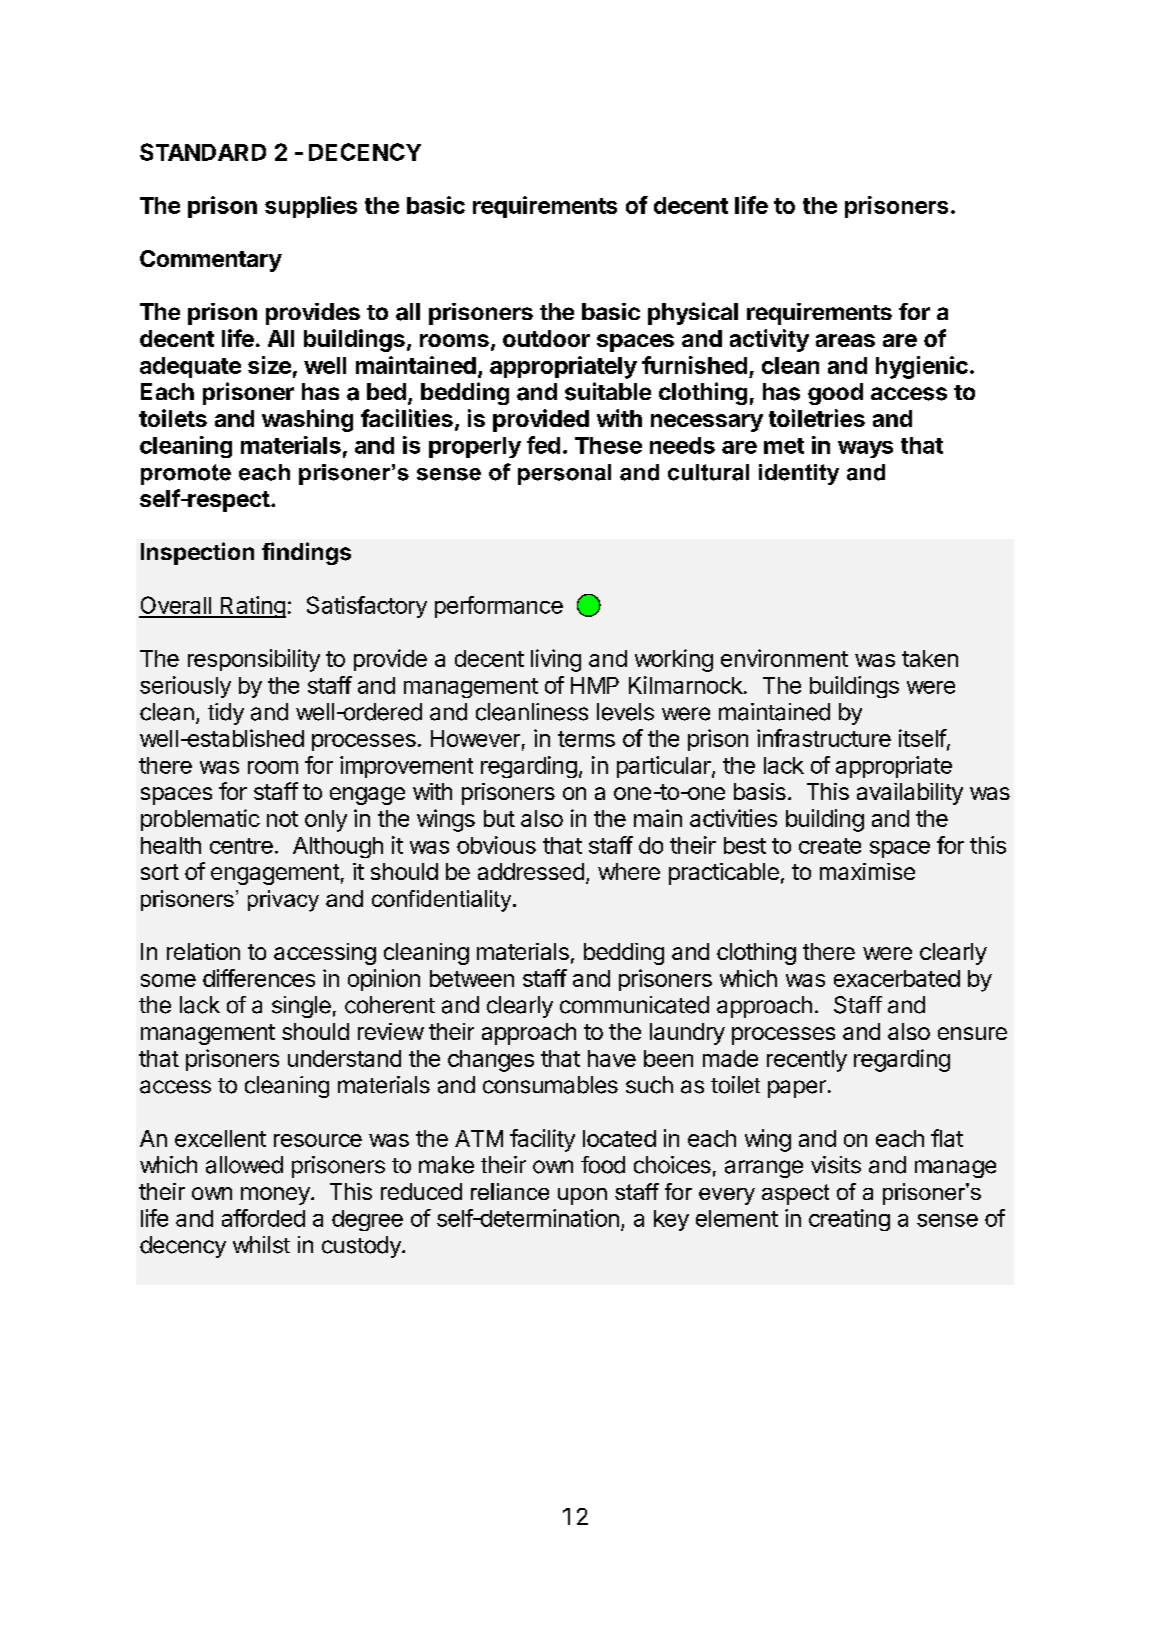 Image resolution: width=1150 pixels, height=1626 pixels. I want to click on afforded, so click(263, 1218).
